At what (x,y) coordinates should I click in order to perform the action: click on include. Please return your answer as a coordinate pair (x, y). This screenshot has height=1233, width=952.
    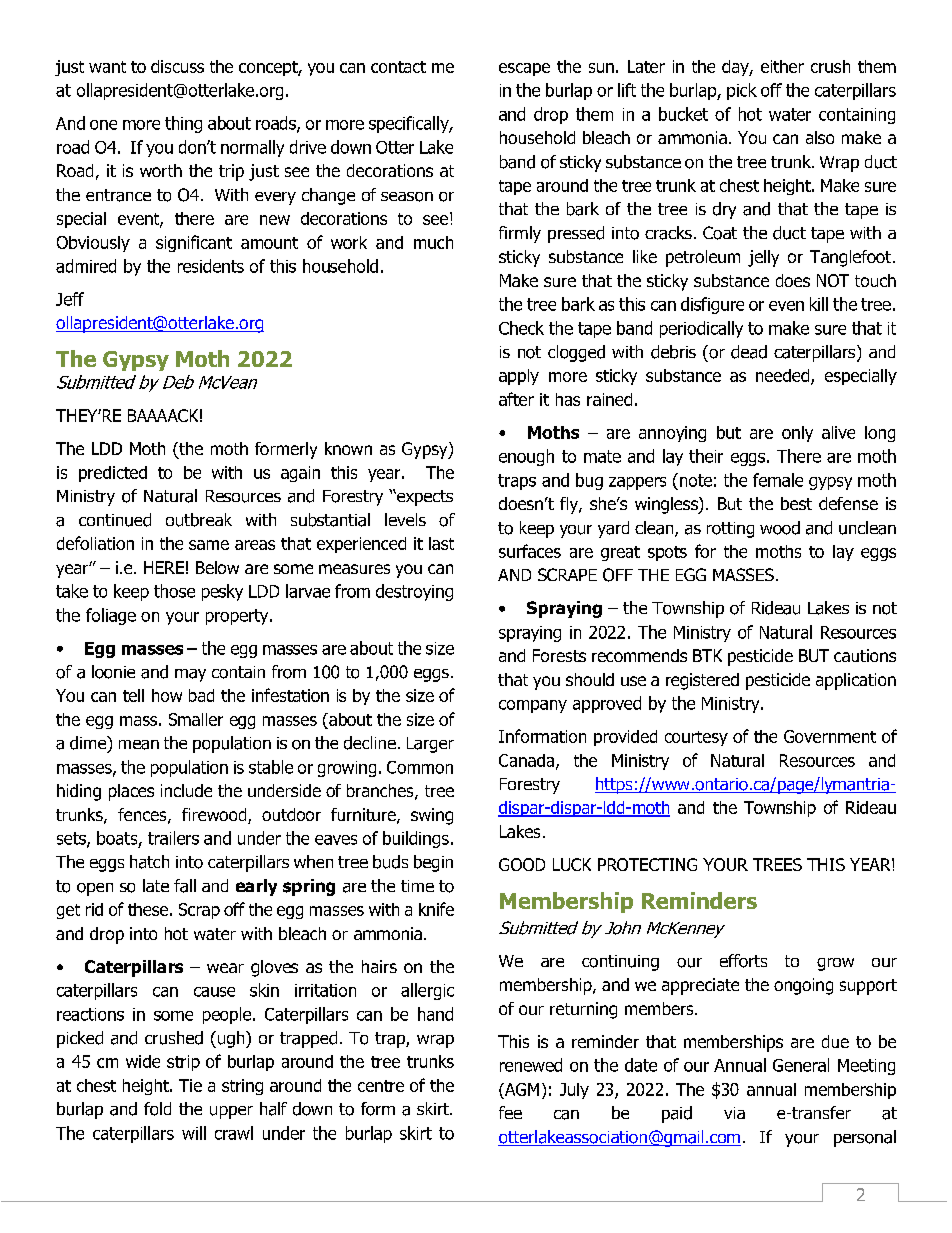
    Looking at the image, I should click on (186, 790).
